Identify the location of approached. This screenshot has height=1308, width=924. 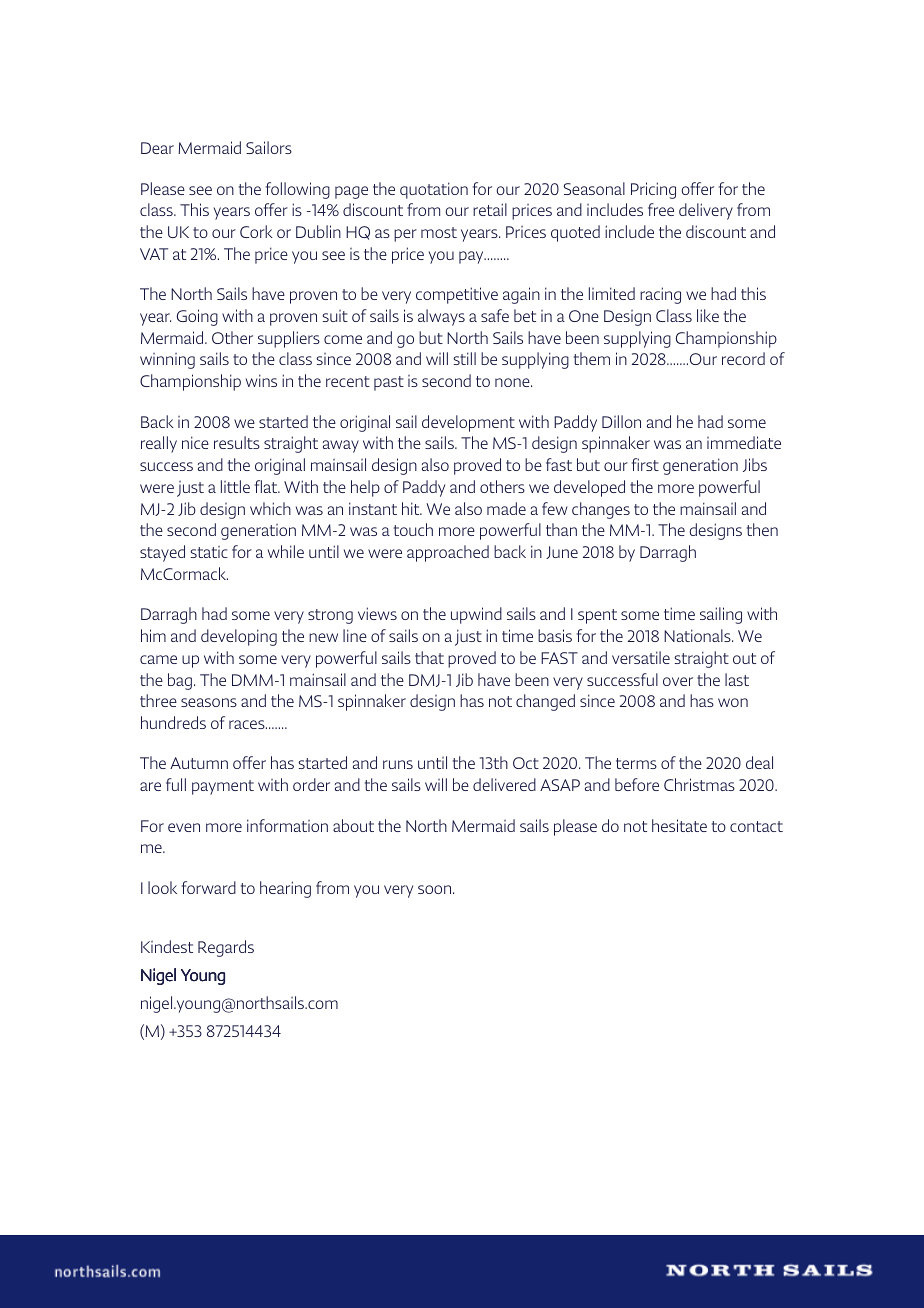
(448, 553).
